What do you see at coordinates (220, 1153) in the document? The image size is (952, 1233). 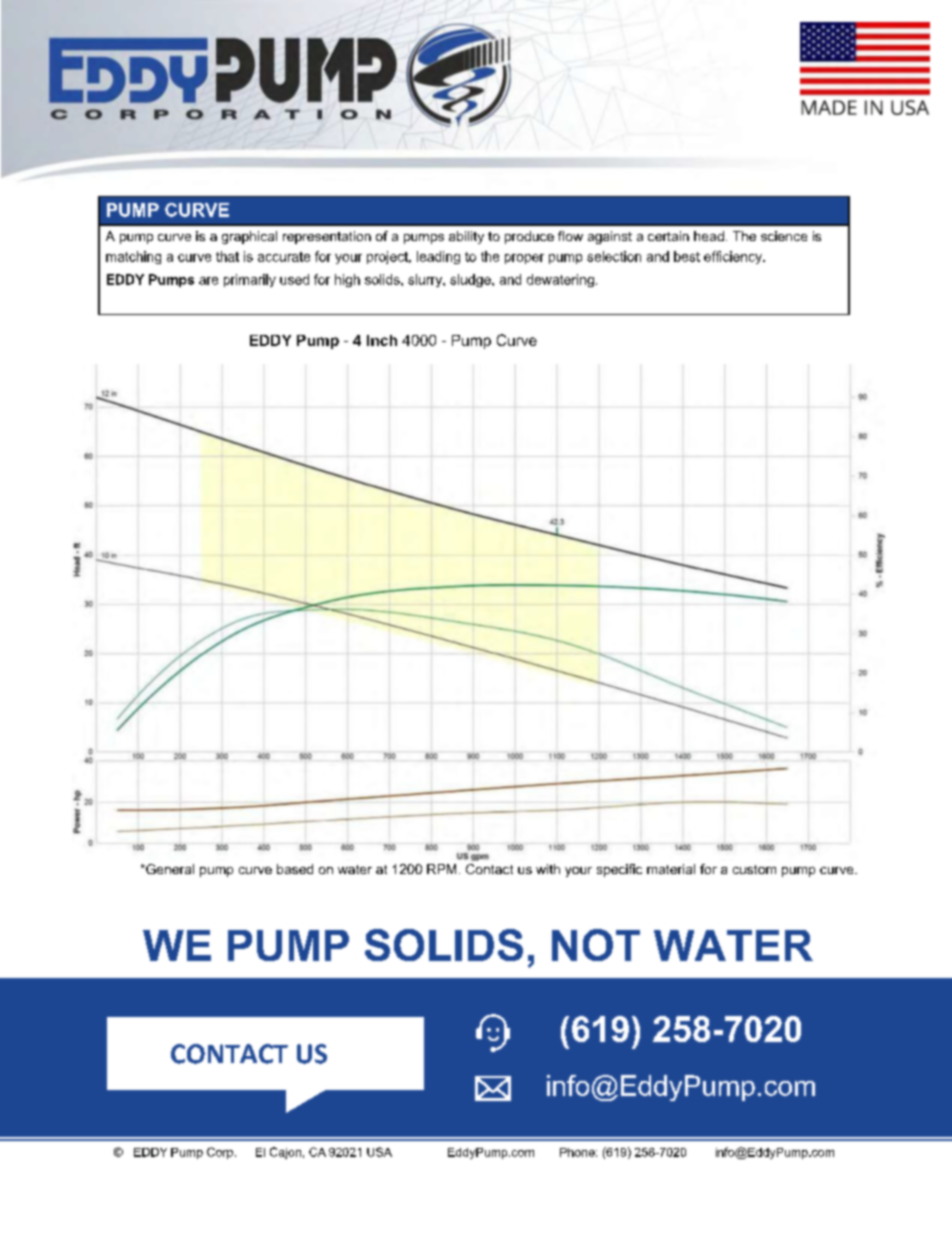 I see `Corp` at bounding box center [220, 1153].
